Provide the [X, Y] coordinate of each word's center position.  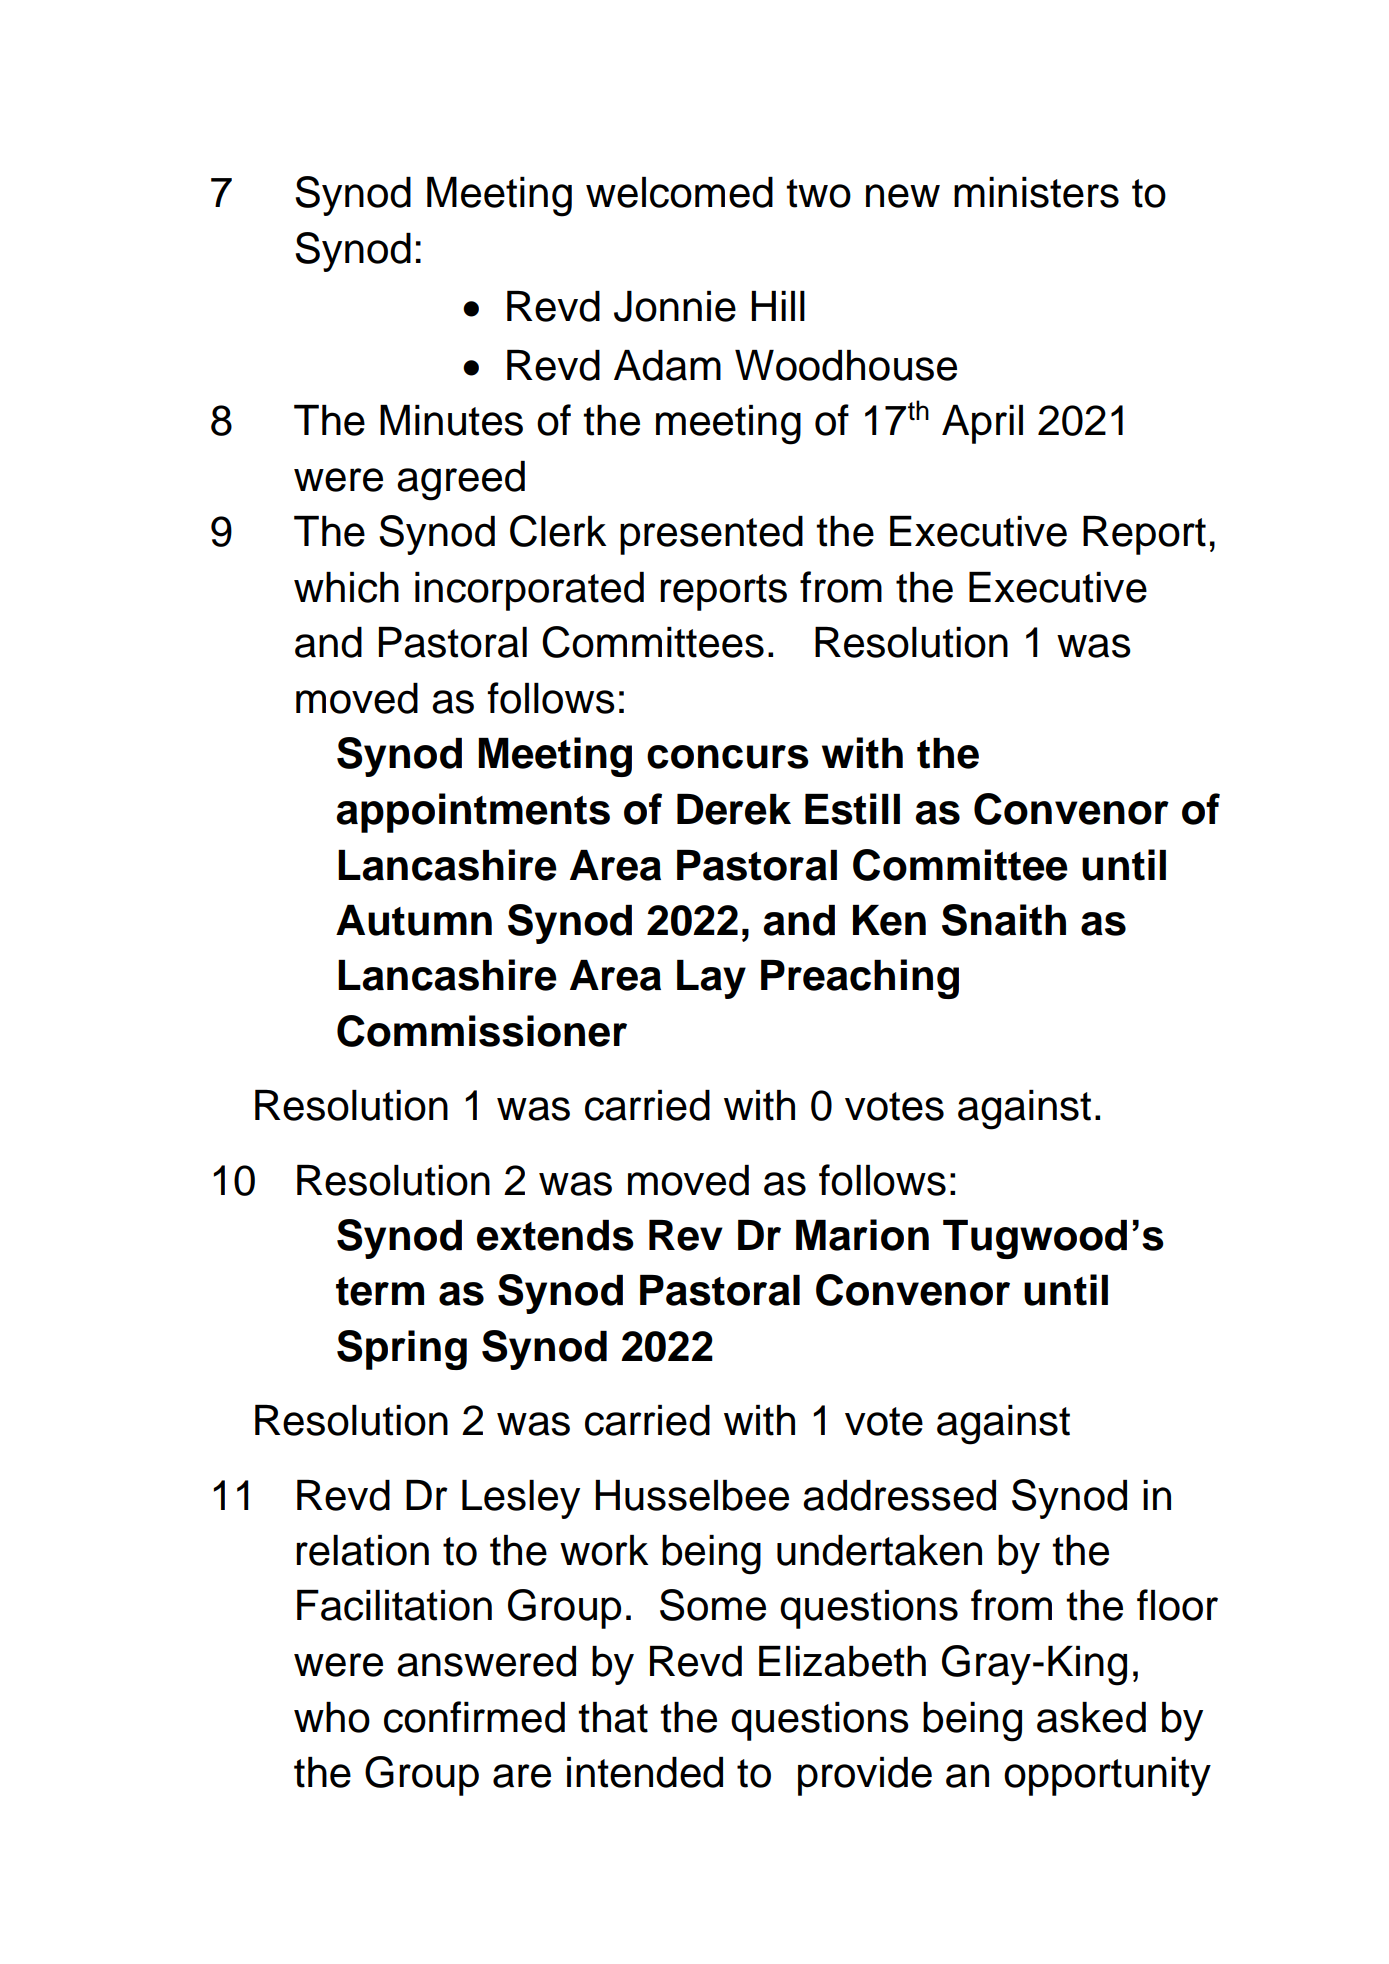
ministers [1036, 192]
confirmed [474, 1717]
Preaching [860, 979]
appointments [473, 813]
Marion [862, 1235]
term [380, 1291]
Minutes [451, 420]
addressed [899, 1495]
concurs [728, 757]
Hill [778, 306]
